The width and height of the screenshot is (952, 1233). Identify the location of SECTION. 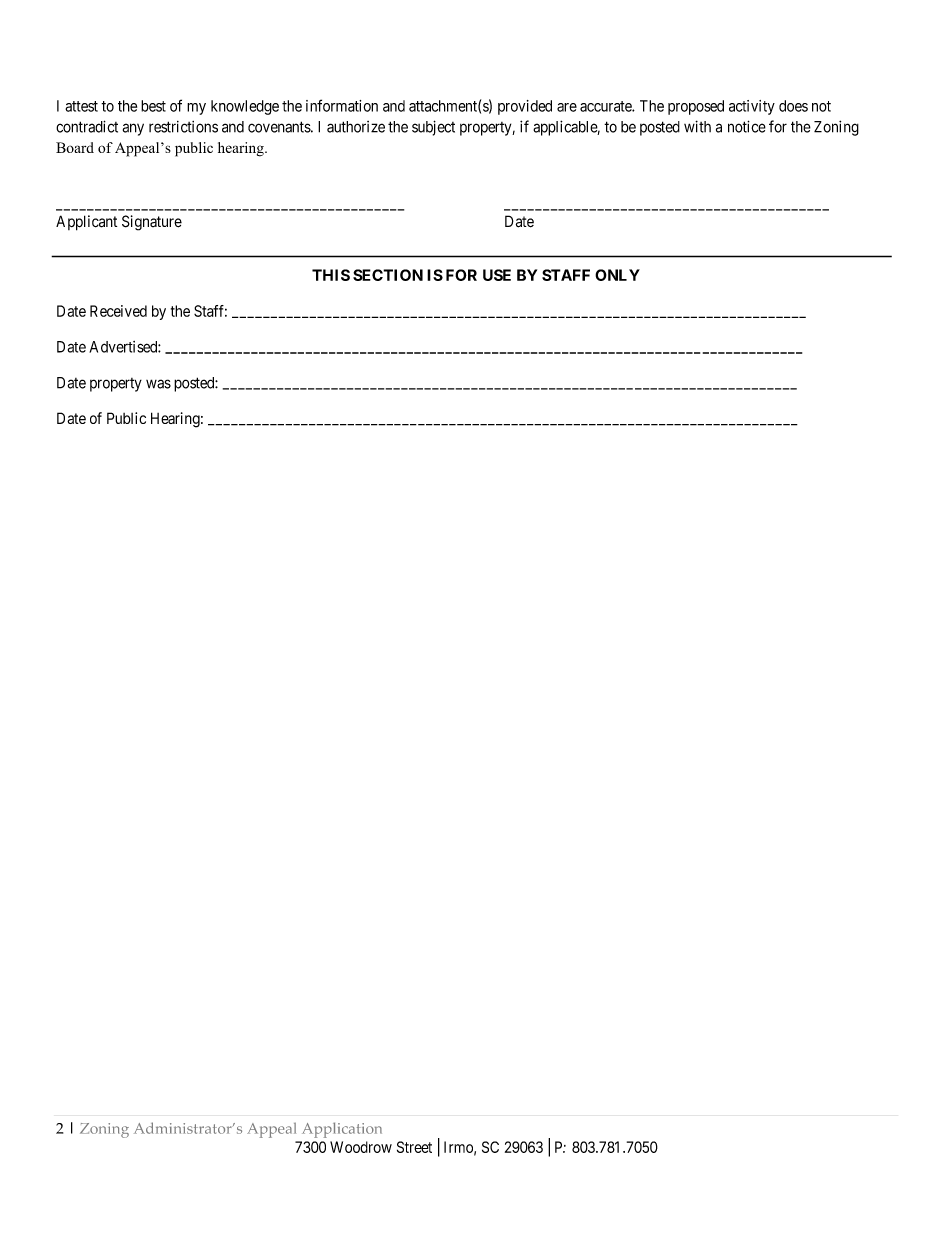
(388, 275).
